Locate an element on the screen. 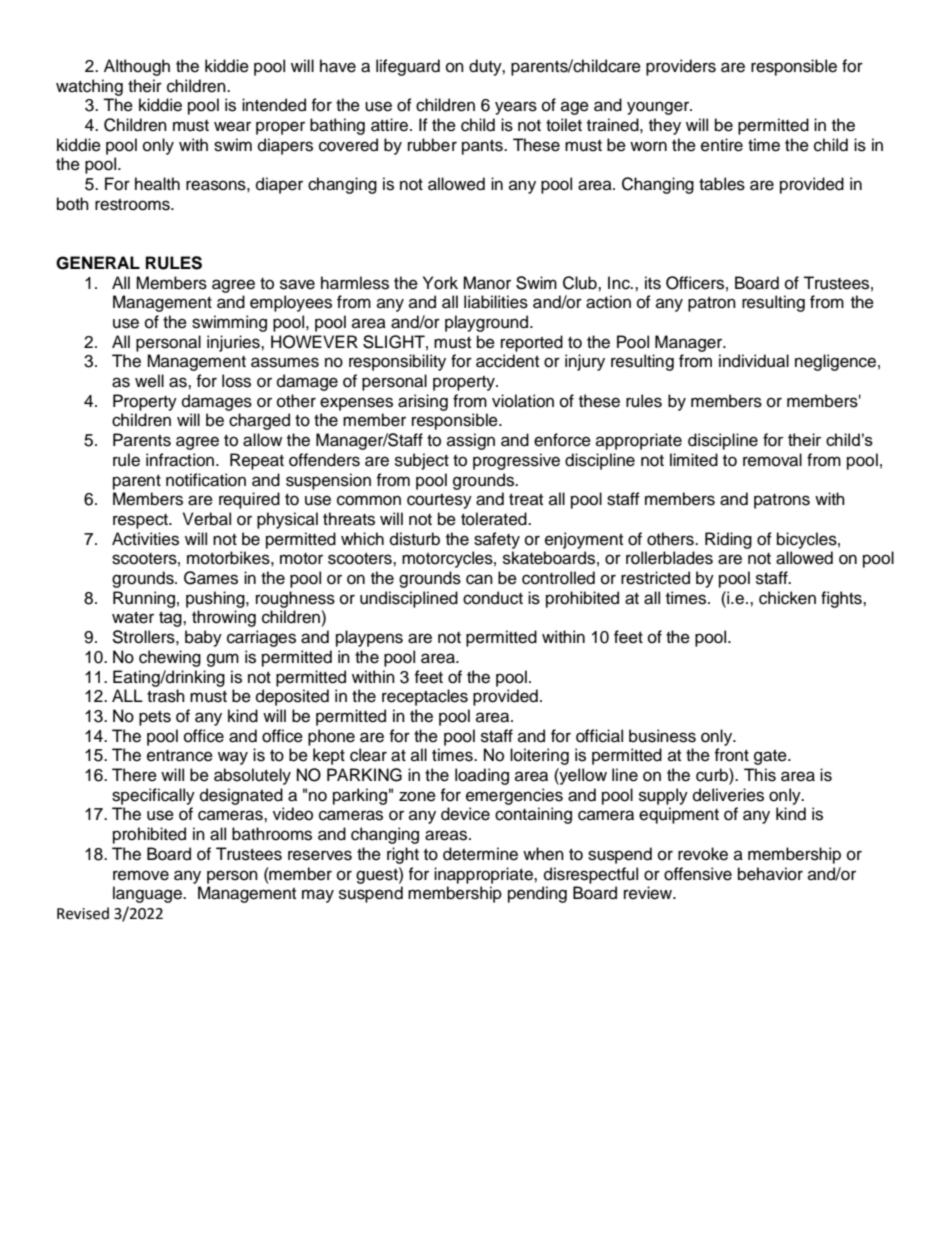 The width and height of the screenshot is (952, 1233). pets is located at coordinates (155, 718).
